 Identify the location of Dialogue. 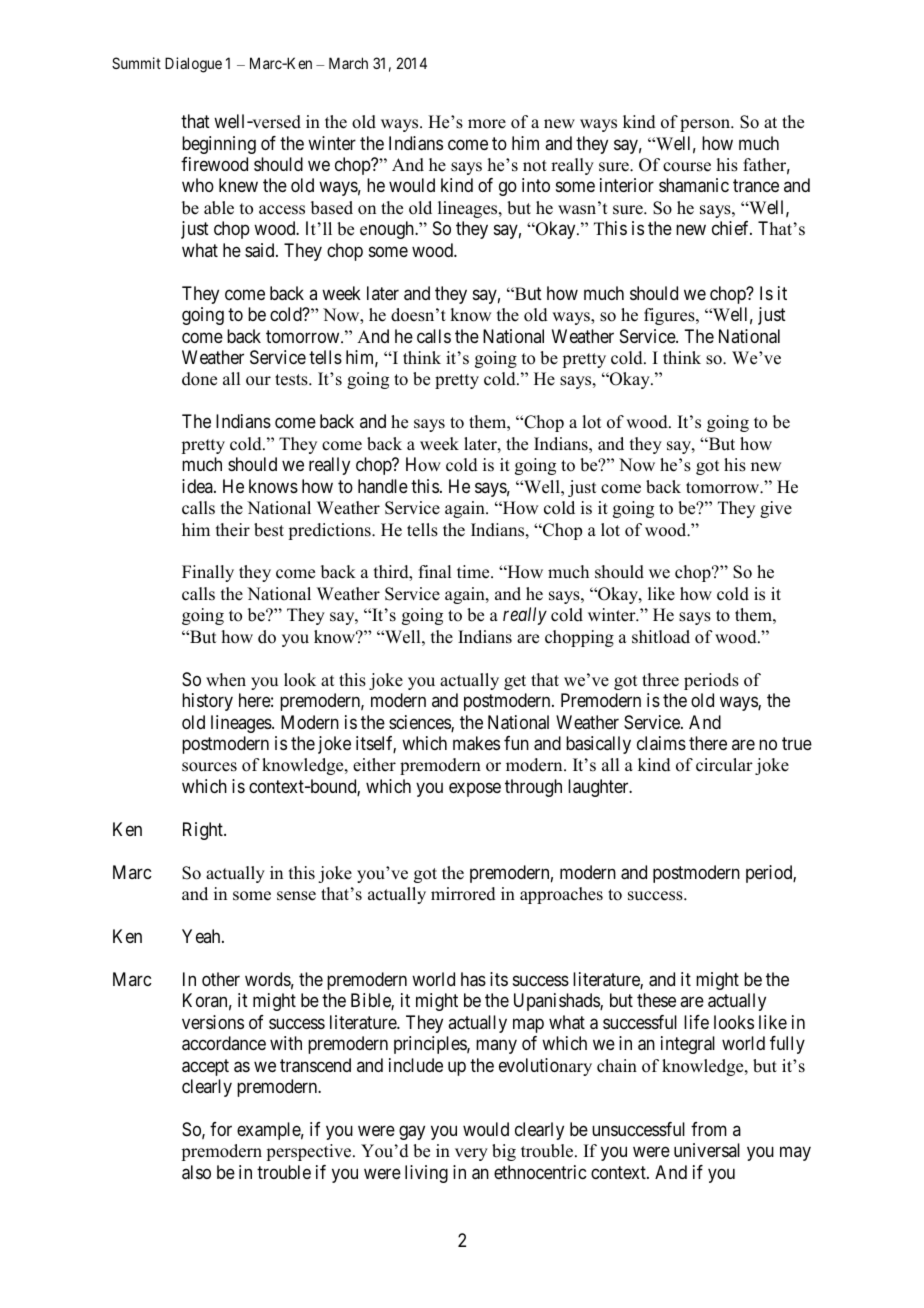
(193, 65).
